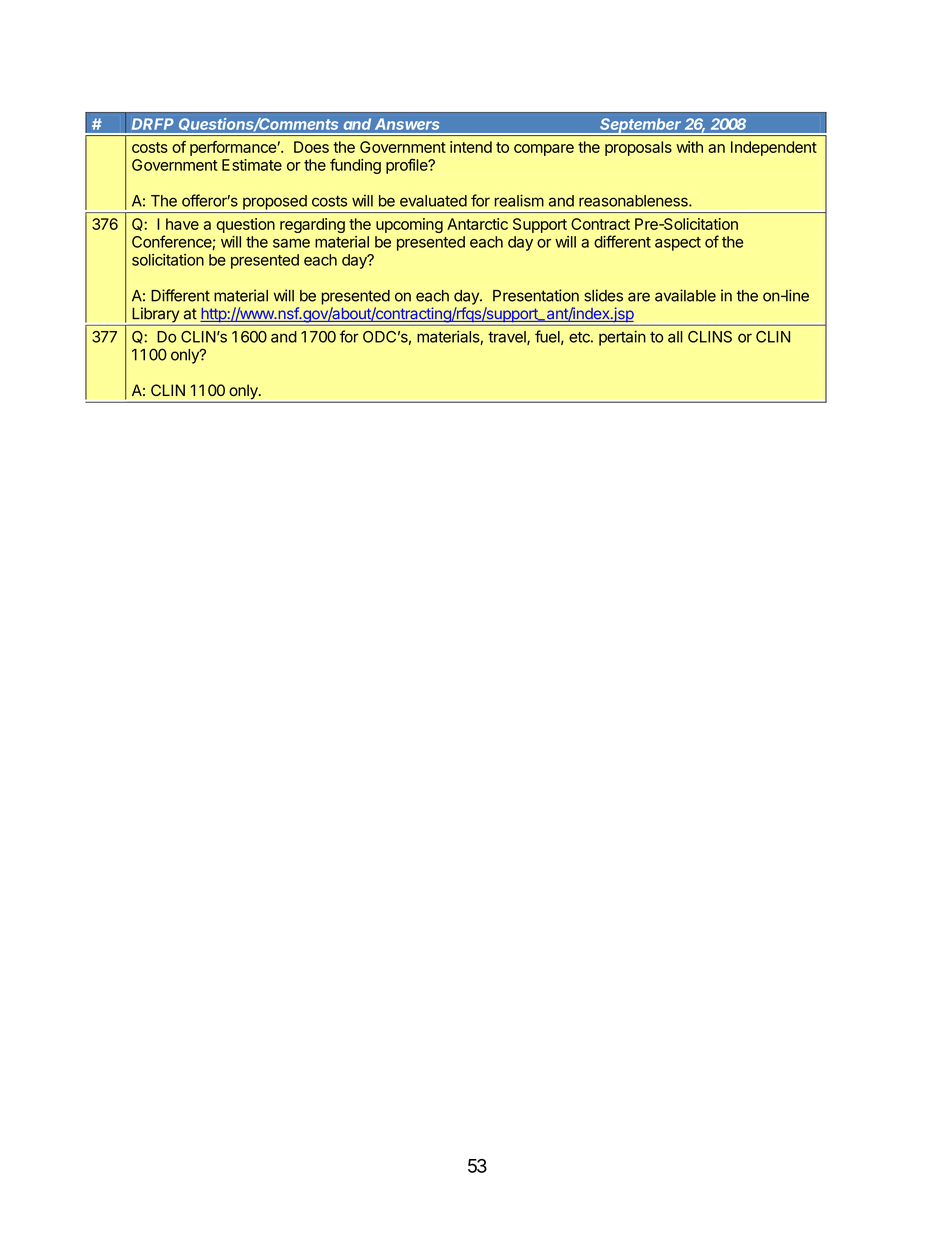 The width and height of the screenshot is (952, 1233). Describe the element at coordinates (252, 165) in the screenshot. I see `Estimate` at that location.
